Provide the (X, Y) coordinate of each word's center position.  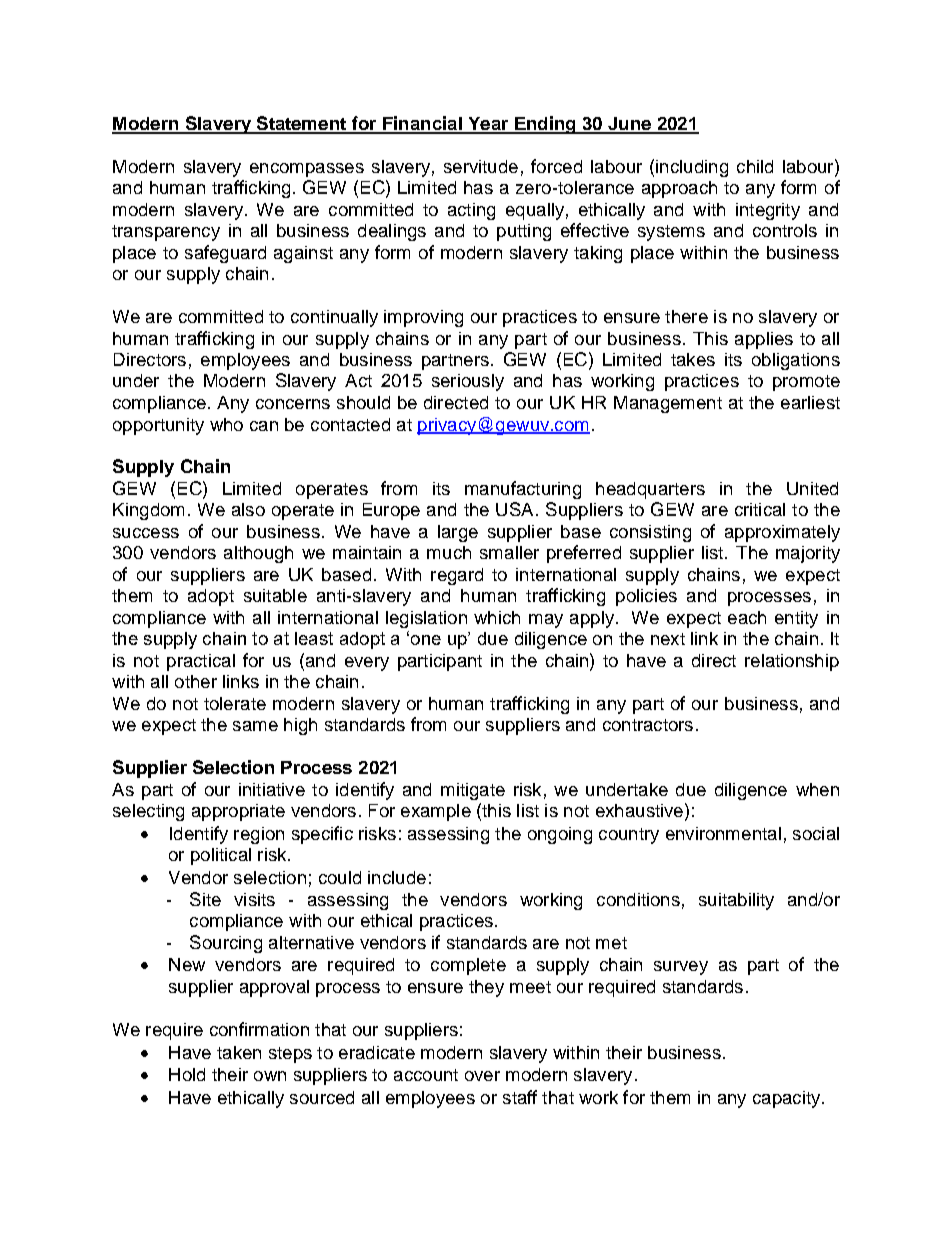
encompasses (307, 170)
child (755, 166)
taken (239, 1052)
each (747, 617)
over (482, 1076)
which (497, 617)
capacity (788, 1099)
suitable (275, 595)
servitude (481, 166)
